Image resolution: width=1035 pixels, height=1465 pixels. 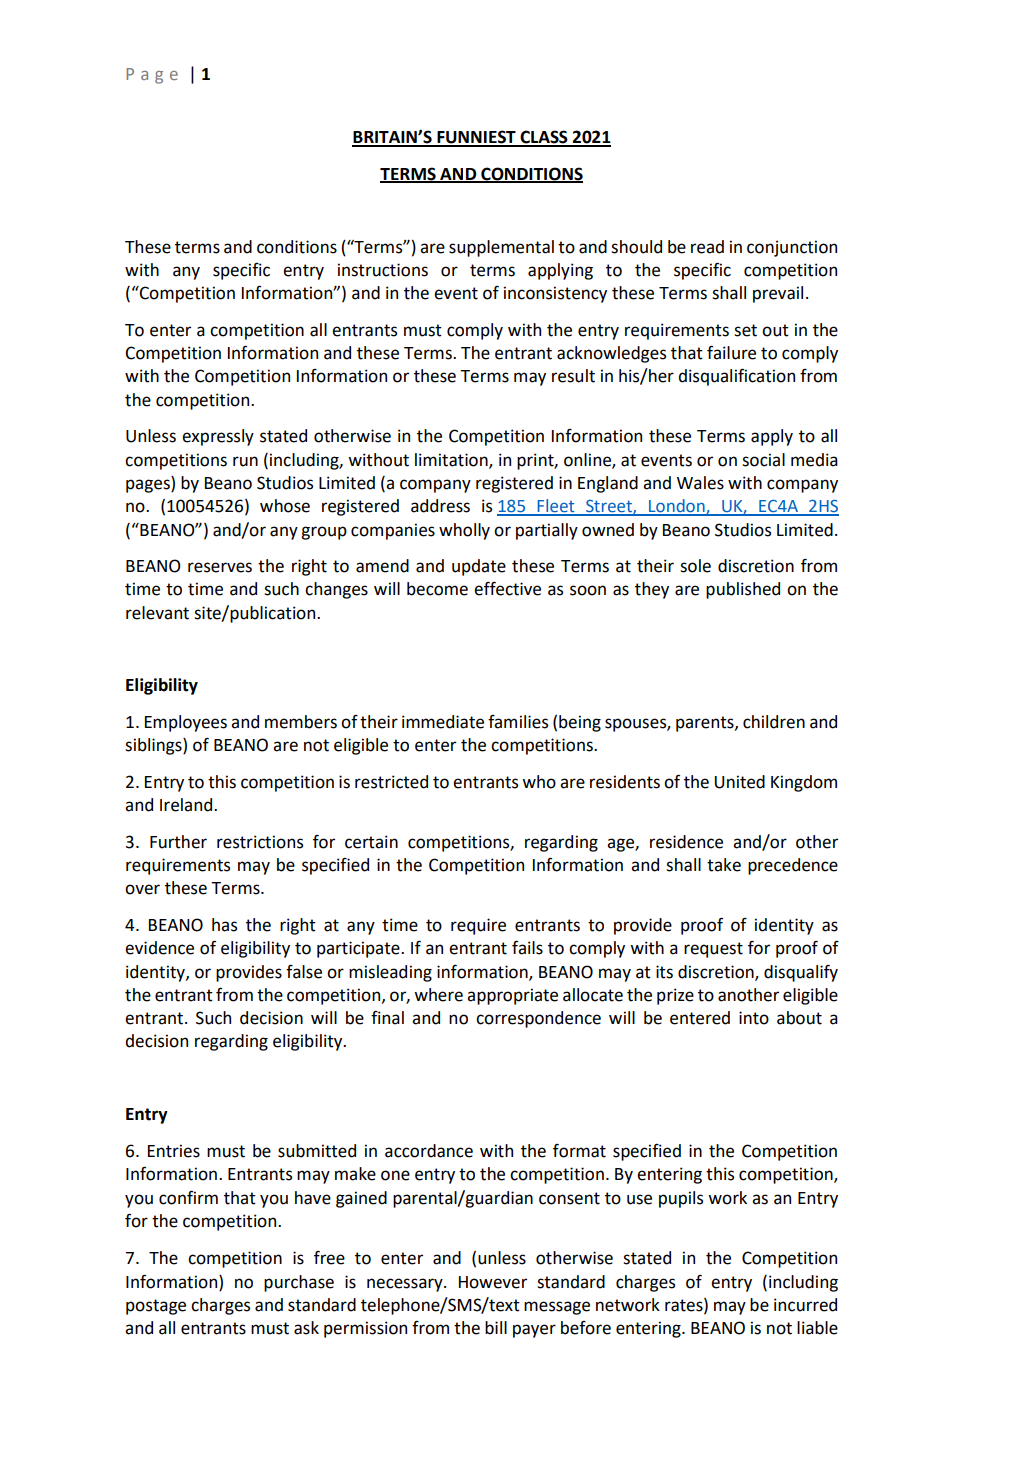 What do you see at coordinates (156, 1307) in the screenshot?
I see `postage` at bounding box center [156, 1307].
